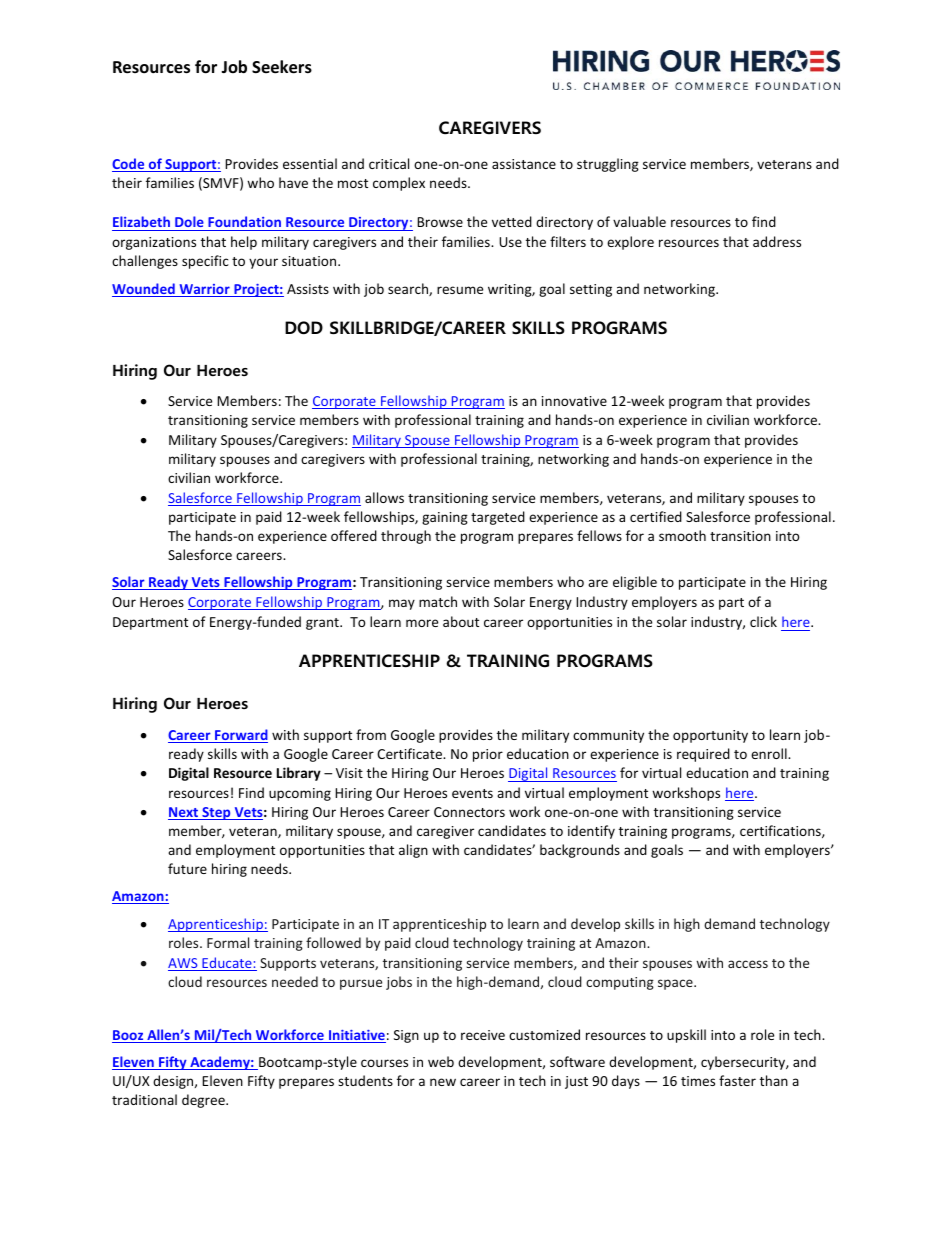 The image size is (952, 1233). I want to click on Seekers, so click(282, 67).
